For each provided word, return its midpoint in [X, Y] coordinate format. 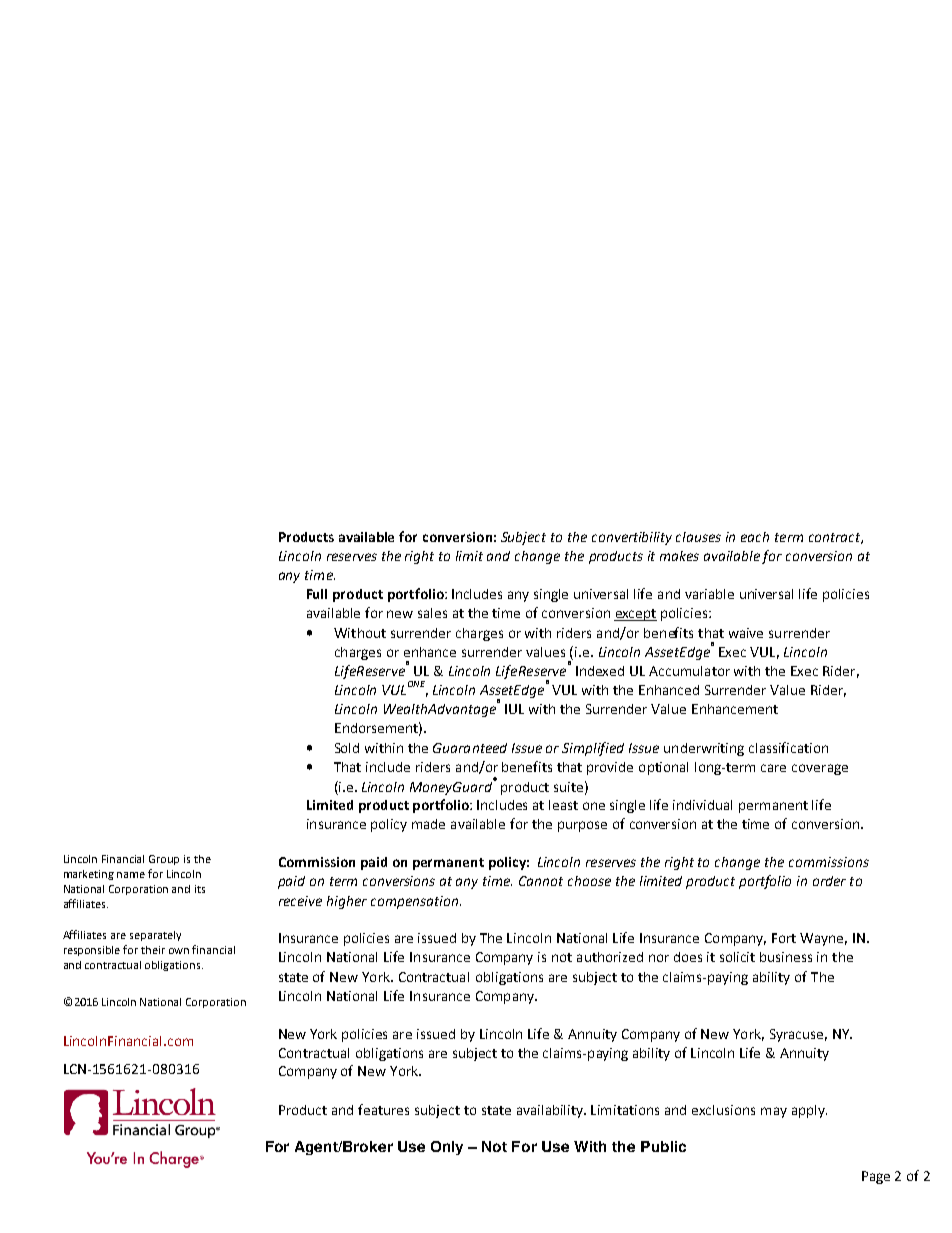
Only [447, 1148]
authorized [610, 957]
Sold [347, 748]
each [755, 537]
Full [317, 594]
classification [788, 747]
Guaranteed [470, 748]
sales [432, 613]
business [786, 957]
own [179, 951]
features [383, 1109]
